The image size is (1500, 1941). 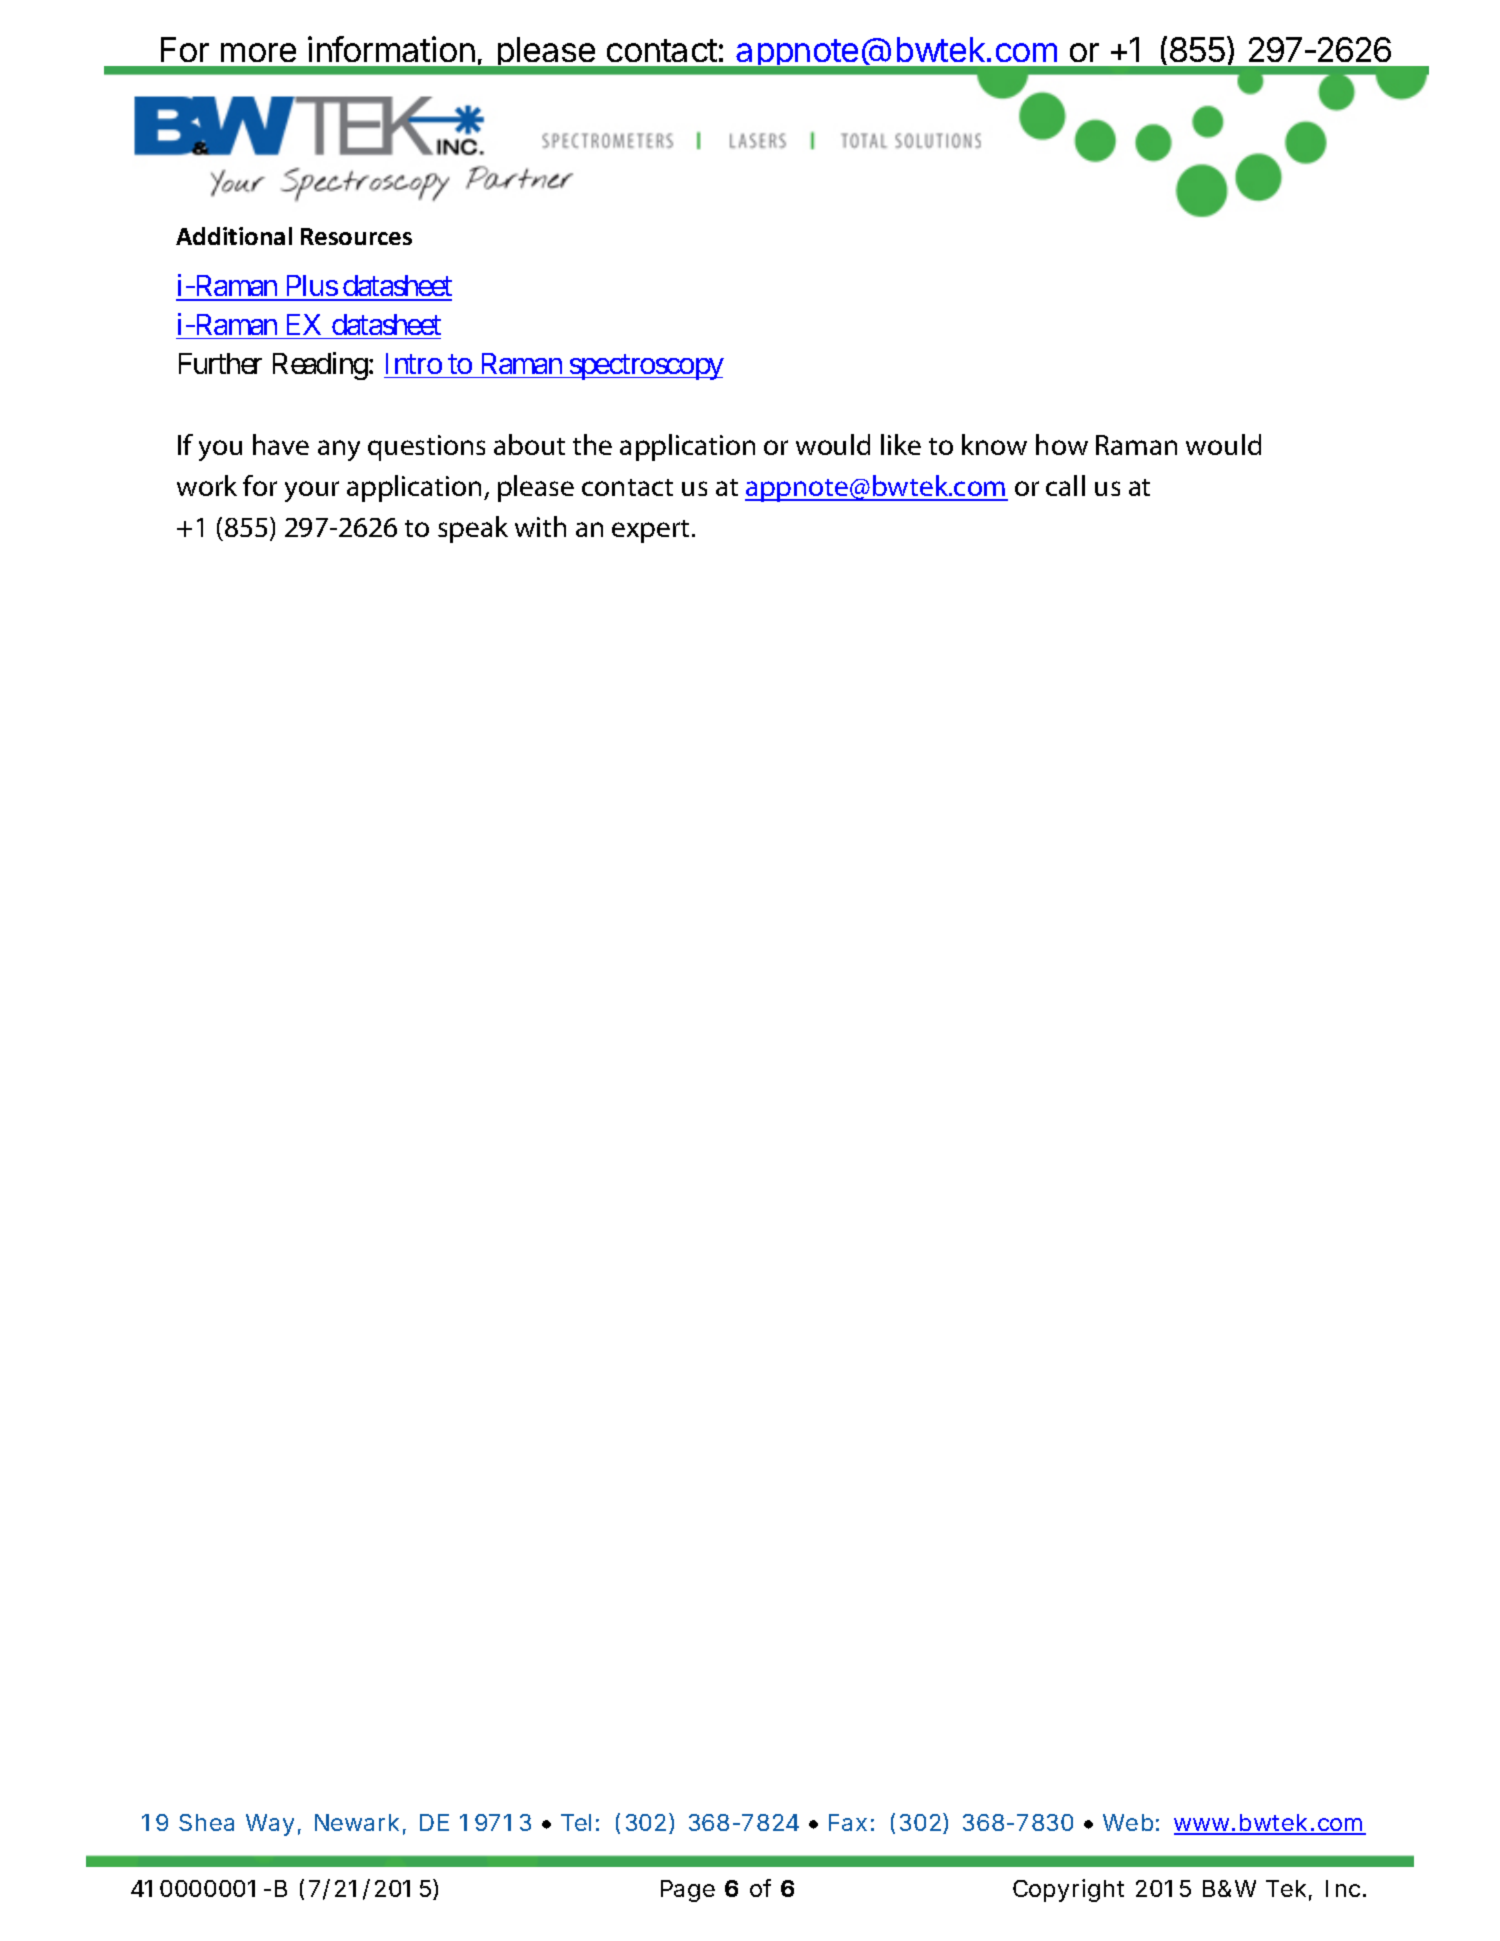 What do you see at coordinates (473, 529) in the screenshot?
I see `speak` at bounding box center [473, 529].
